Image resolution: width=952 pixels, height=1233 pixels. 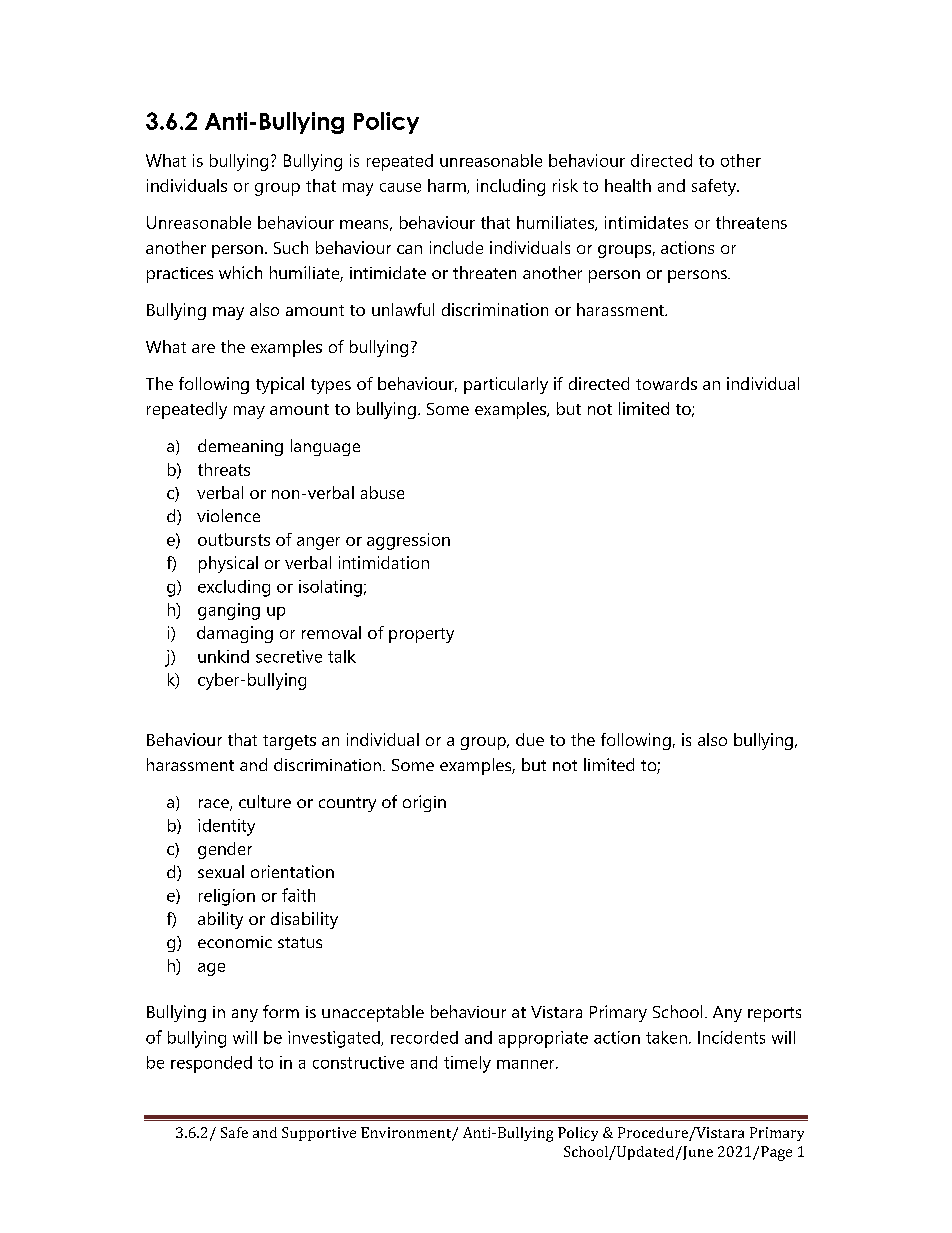 What do you see at coordinates (467, 1064) in the screenshot?
I see `timely` at bounding box center [467, 1064].
